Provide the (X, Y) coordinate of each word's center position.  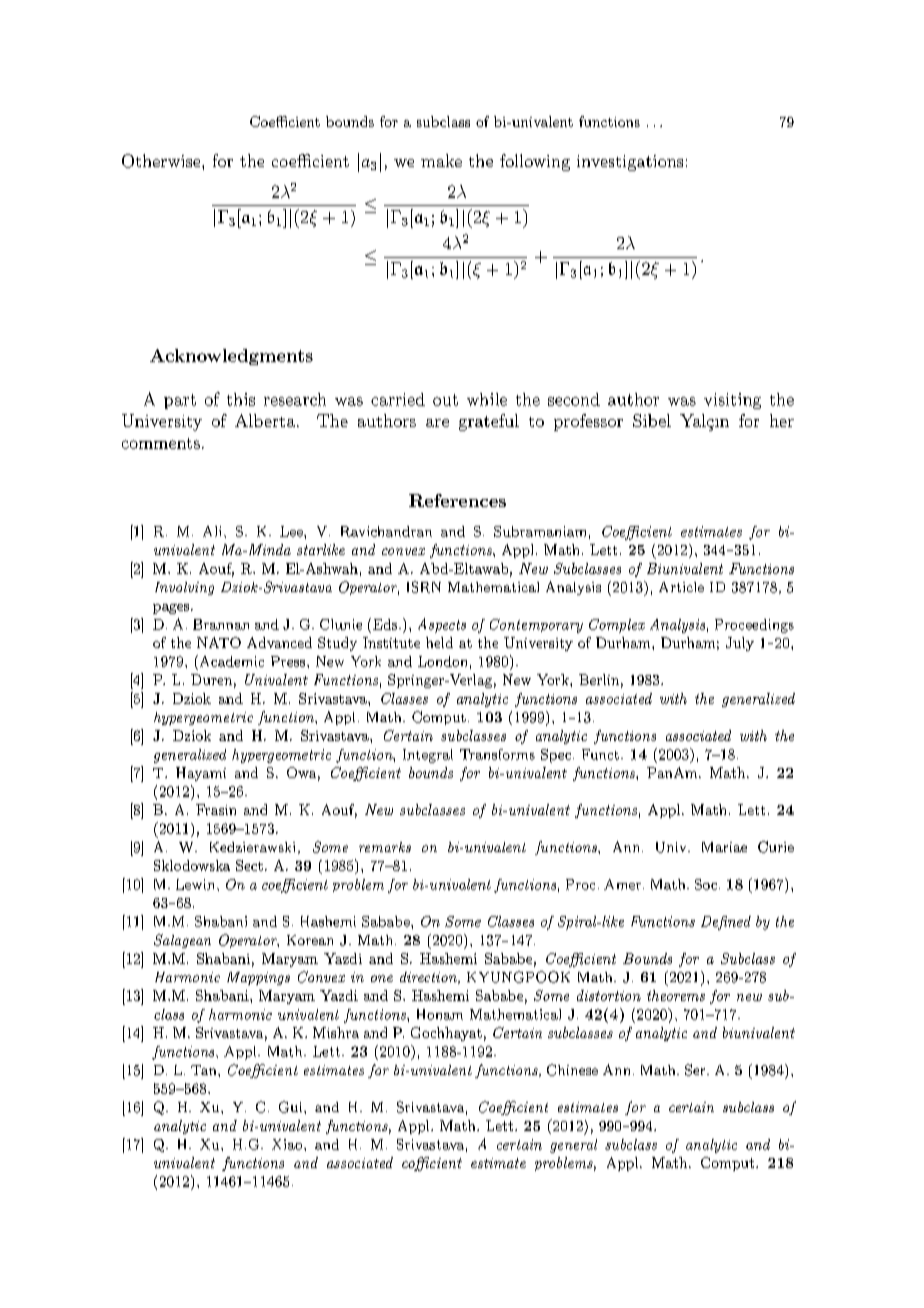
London (442, 661)
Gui (292, 1107)
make (441, 160)
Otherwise (162, 161)
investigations (630, 163)
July (740, 644)
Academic (230, 661)
